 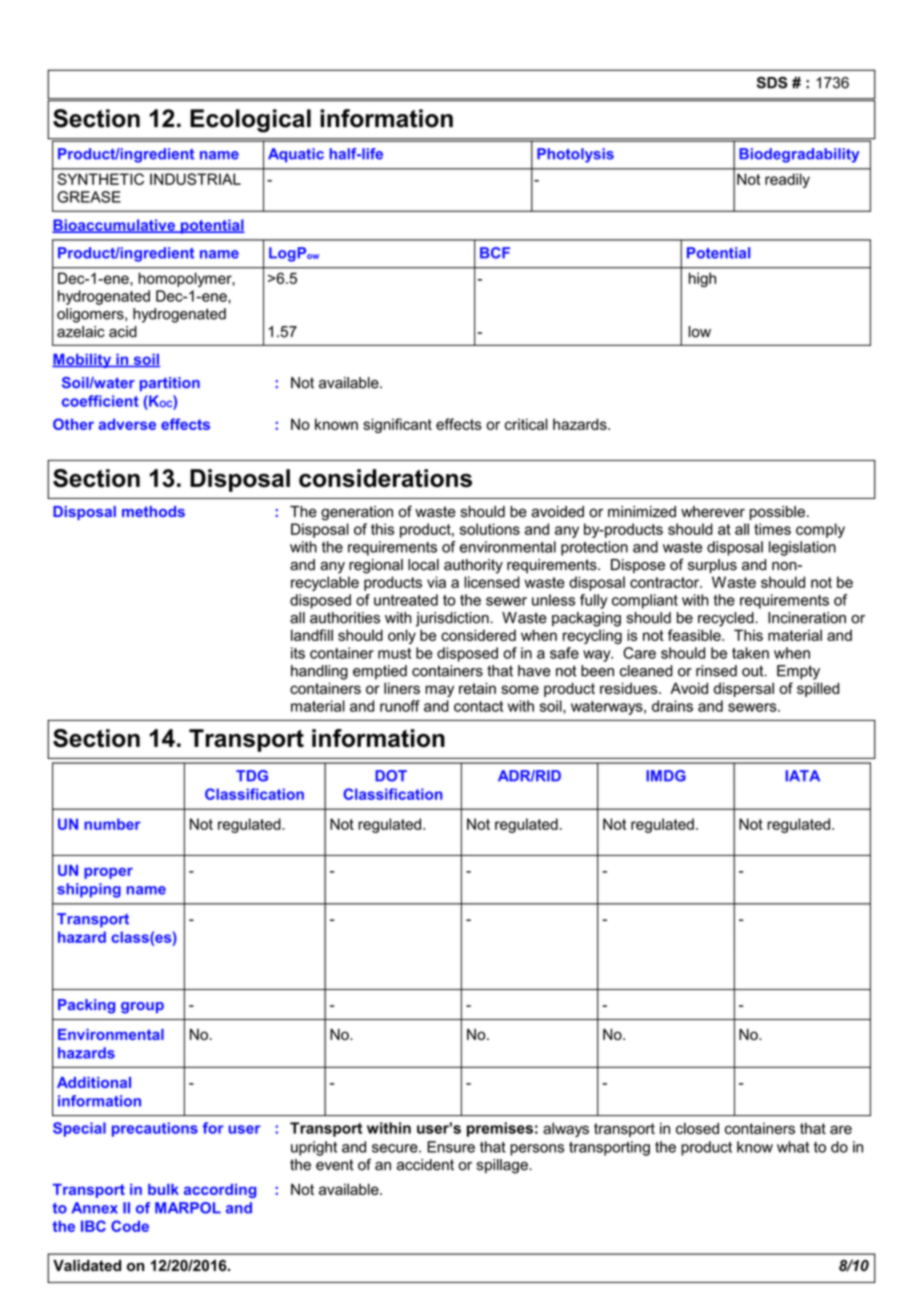 What do you see at coordinates (391, 776) in the screenshot?
I see `DOT` at bounding box center [391, 776].
